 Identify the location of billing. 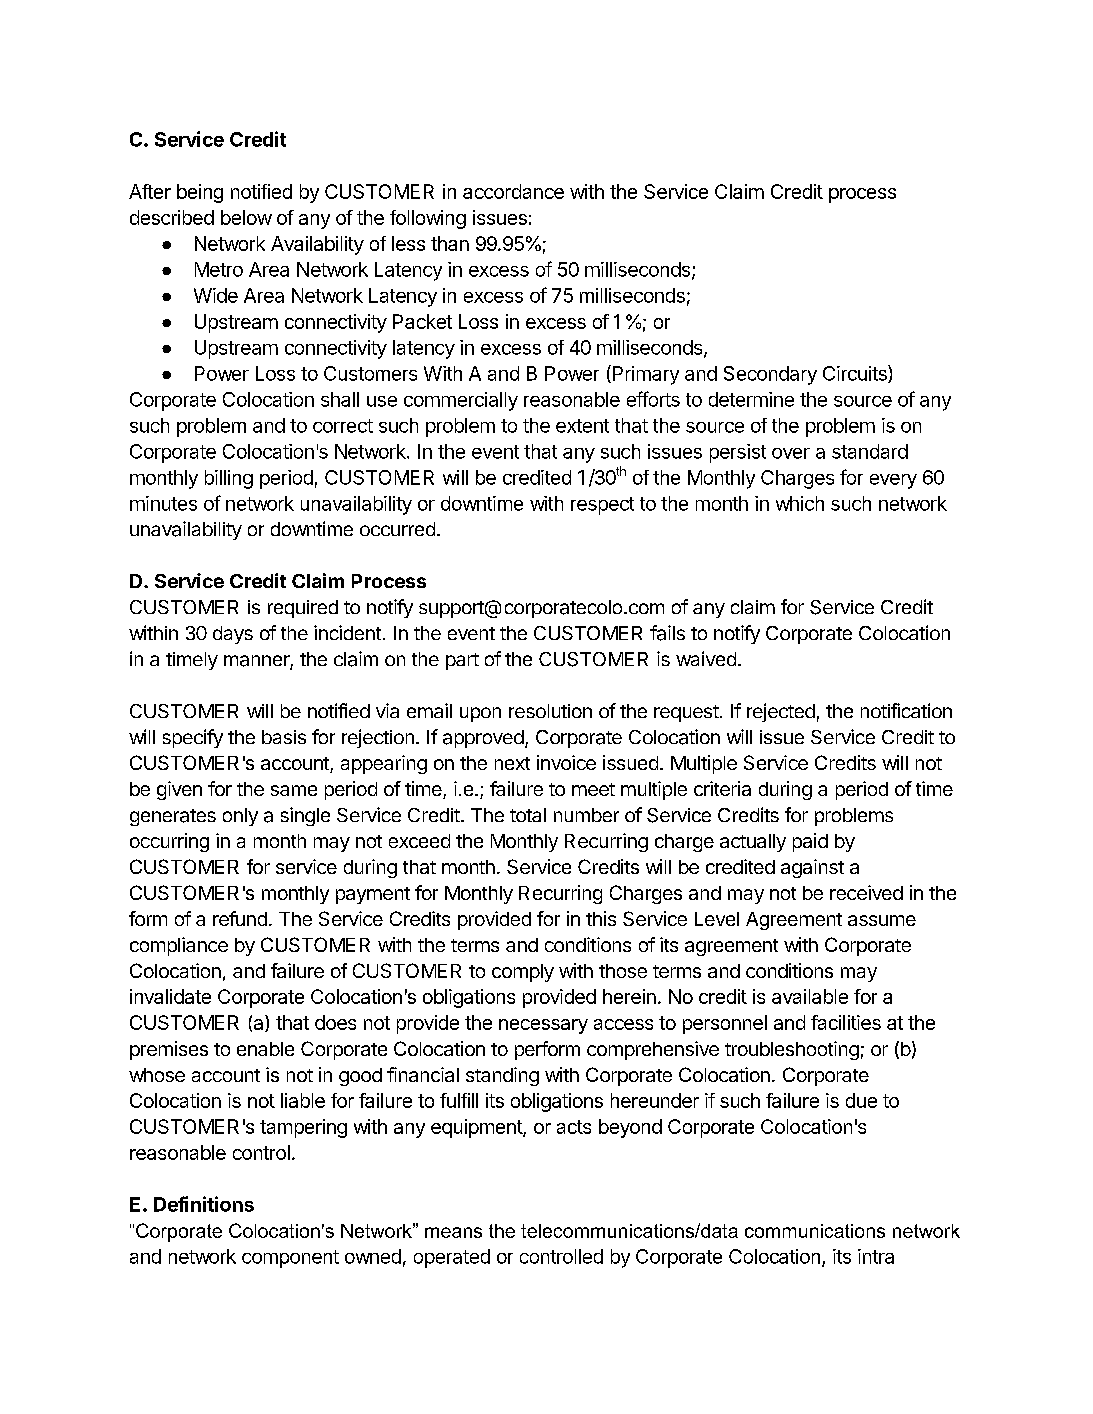
(229, 479).
